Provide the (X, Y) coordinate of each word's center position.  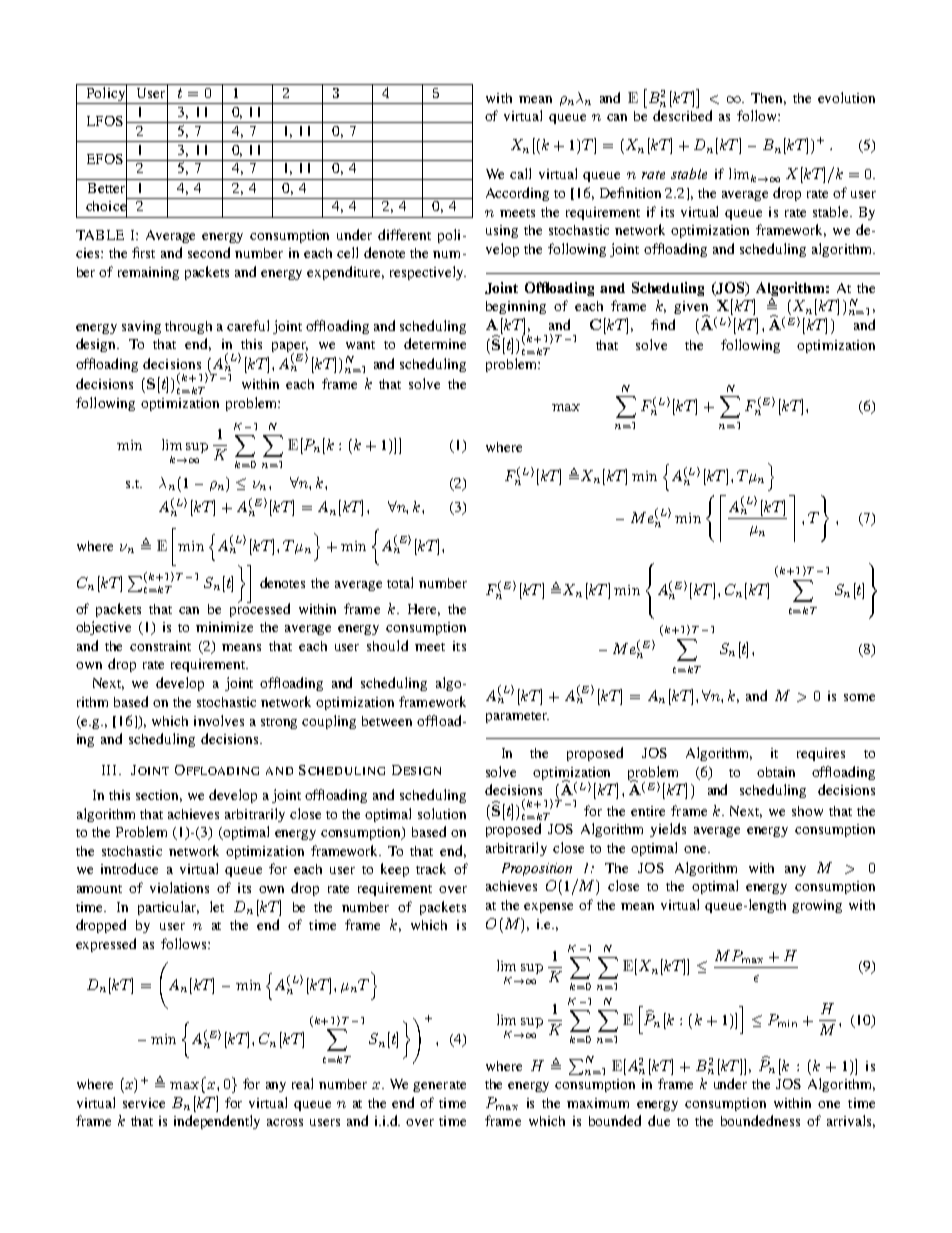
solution (442, 813)
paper (290, 348)
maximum (598, 1103)
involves (219, 720)
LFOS (105, 121)
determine (435, 343)
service (144, 1103)
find (663, 324)
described (682, 115)
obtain (776, 772)
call (520, 173)
